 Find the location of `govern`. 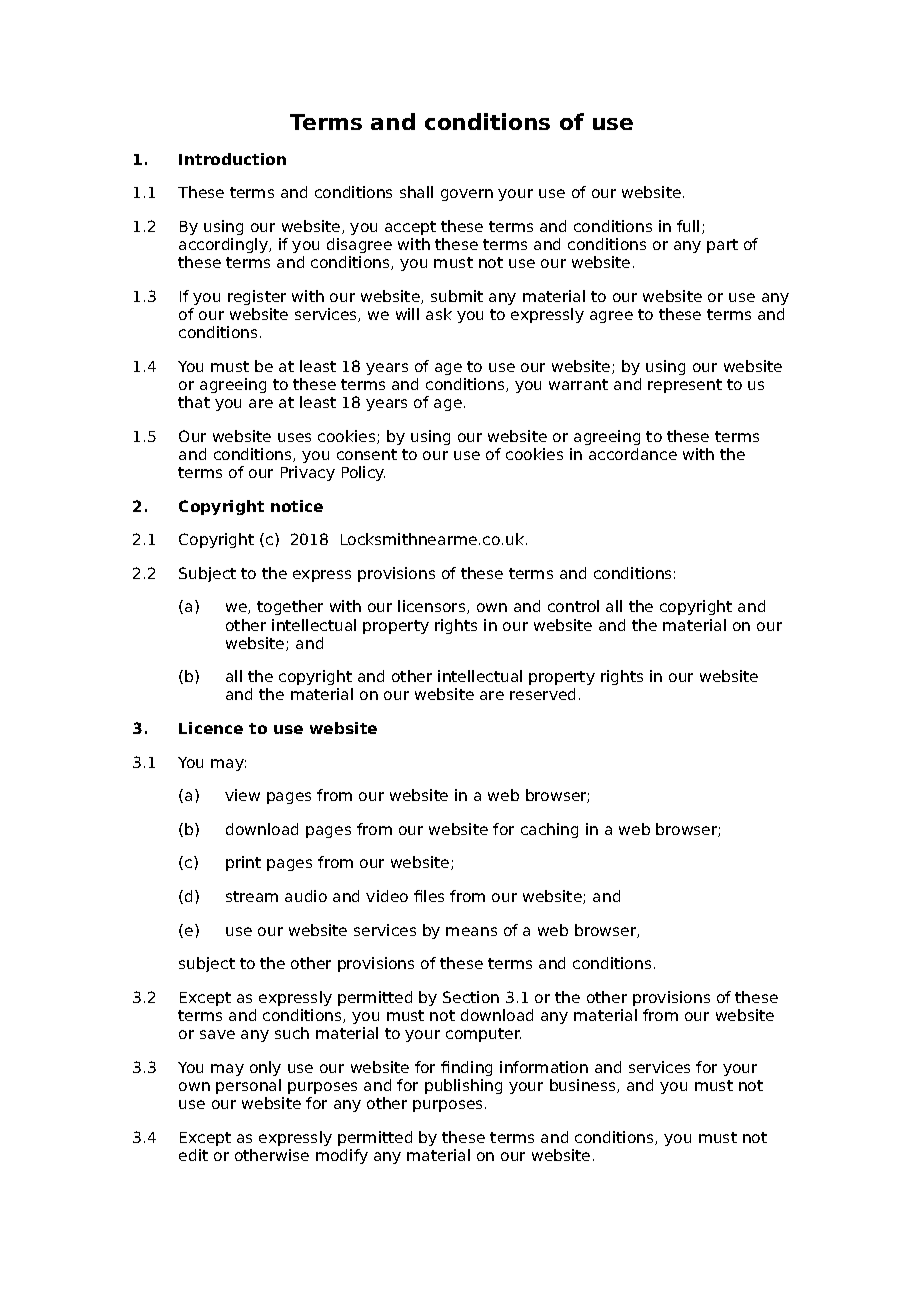

govern is located at coordinates (467, 195).
